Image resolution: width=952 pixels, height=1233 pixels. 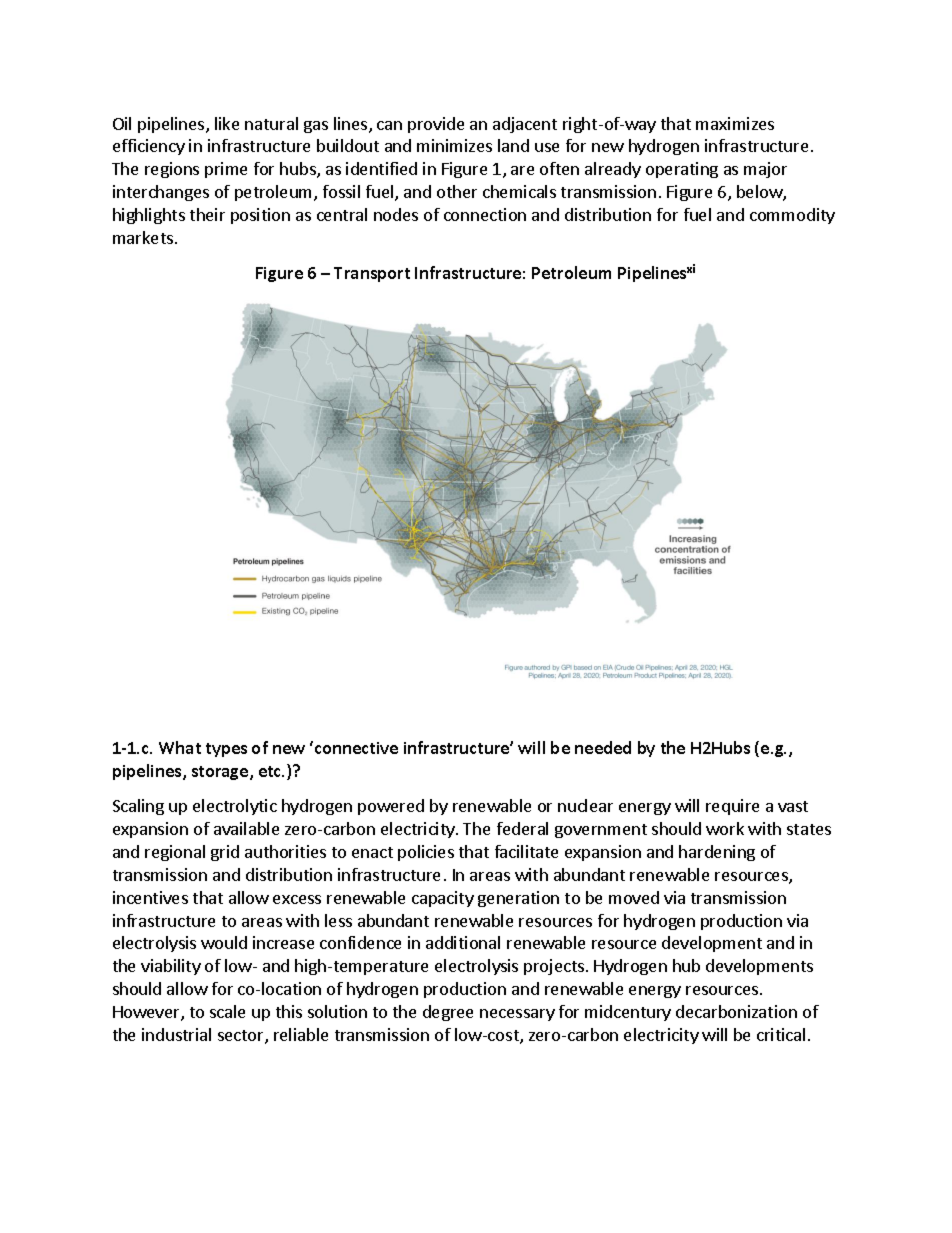 What do you see at coordinates (603, 747) in the screenshot?
I see `needed` at bounding box center [603, 747].
